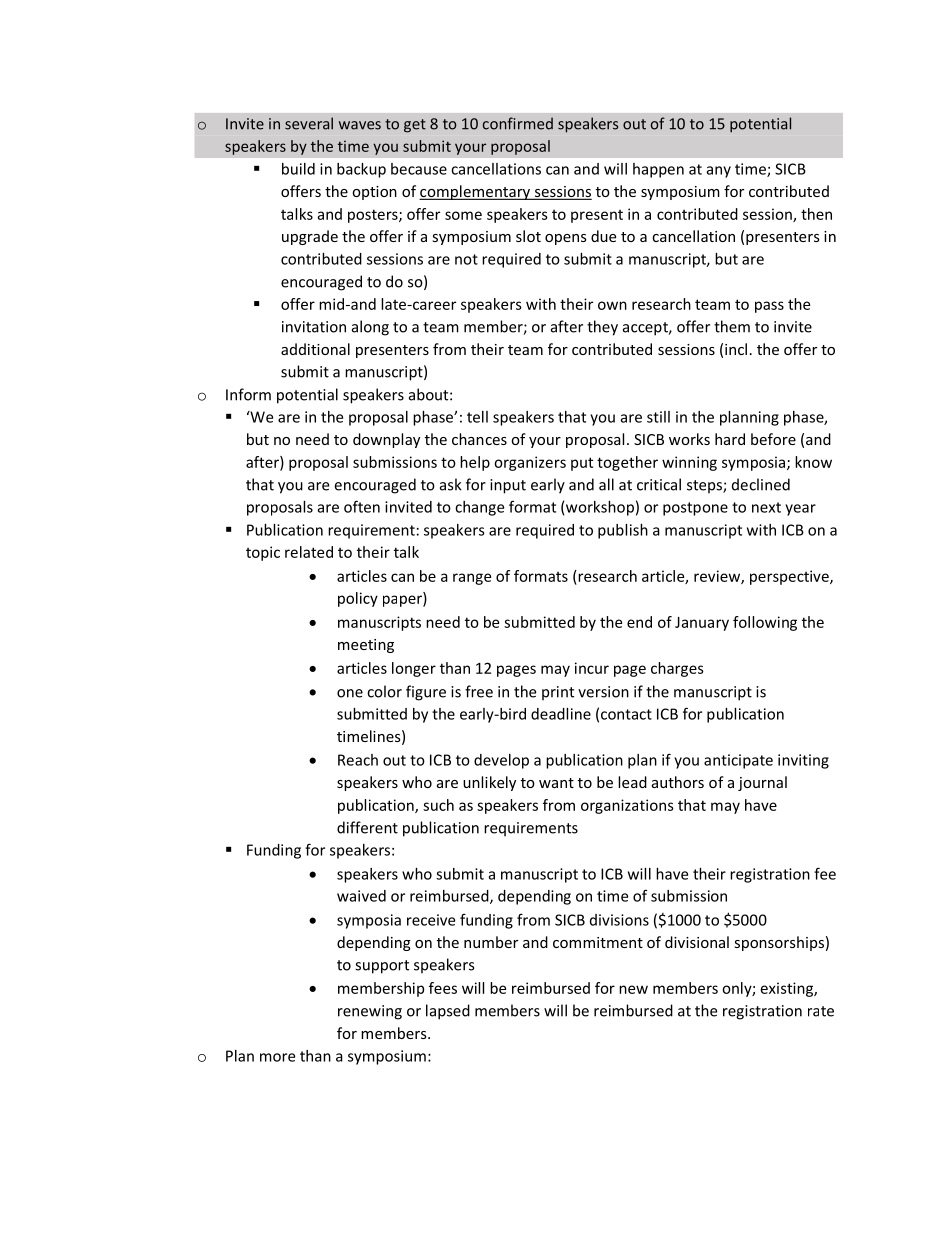  I want to click on any, so click(719, 172).
